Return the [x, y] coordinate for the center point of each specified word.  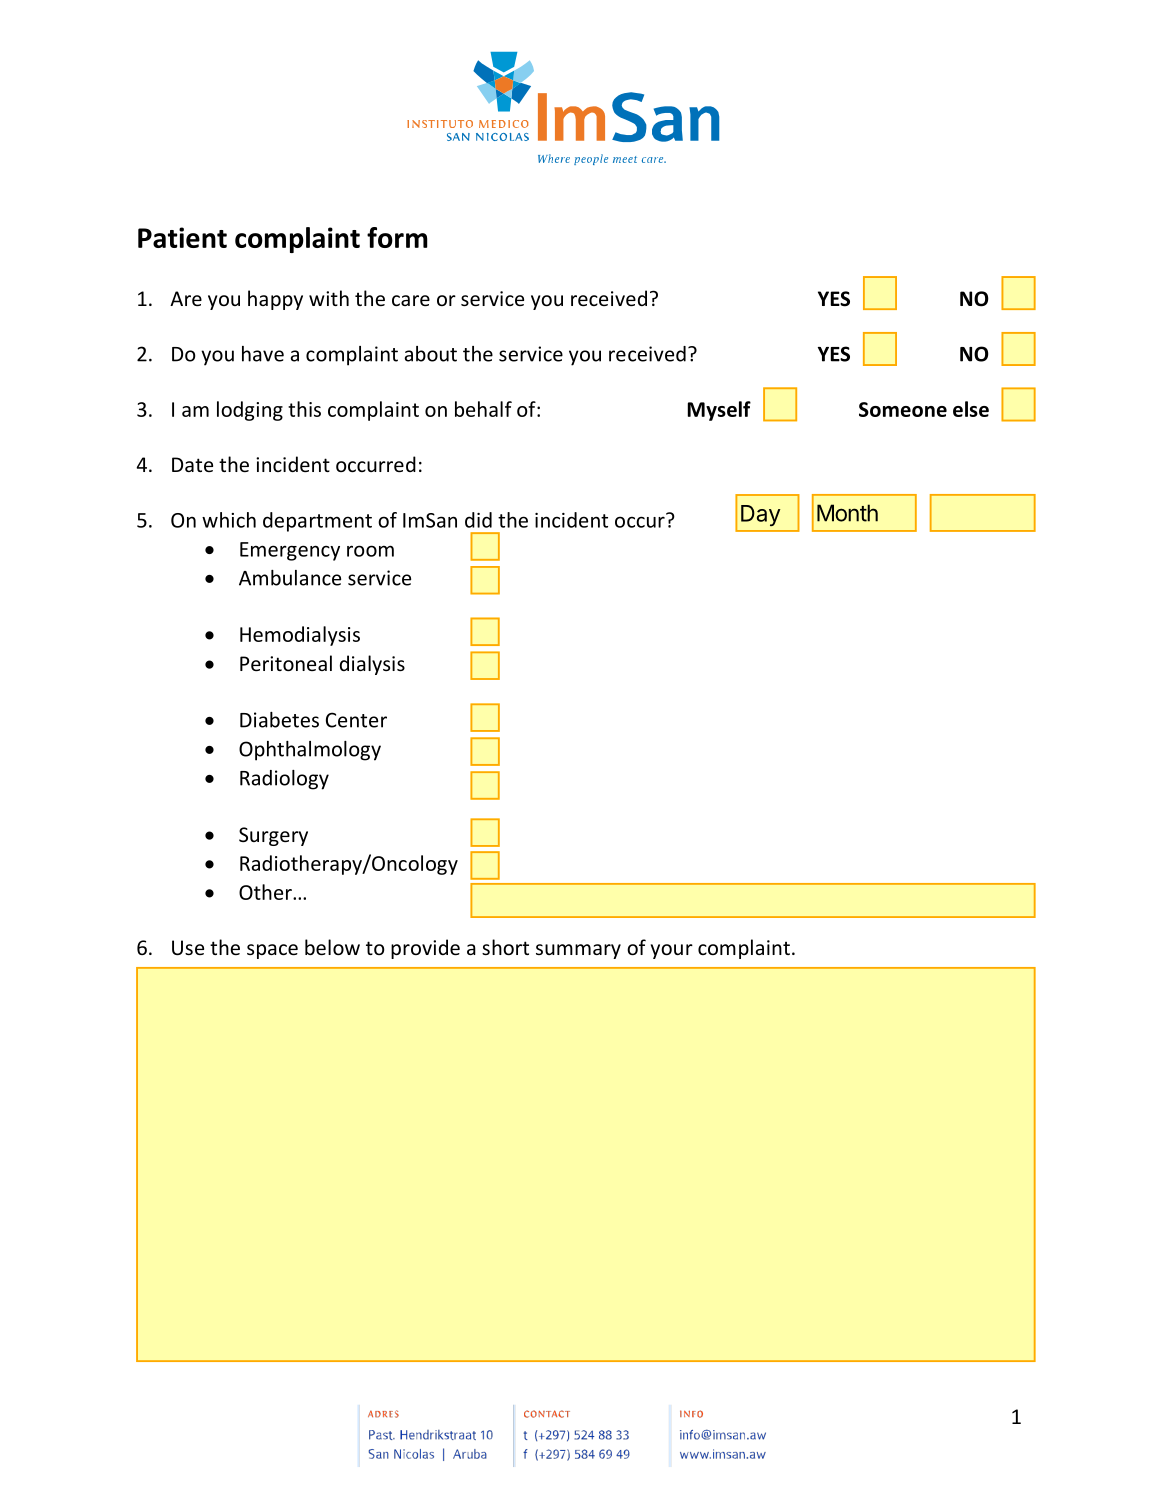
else [971, 409]
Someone [903, 409]
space [272, 951]
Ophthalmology [310, 751]
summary [578, 951]
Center [356, 720]
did [478, 520]
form [397, 237]
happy [275, 300]
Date [192, 464]
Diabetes [279, 720]
